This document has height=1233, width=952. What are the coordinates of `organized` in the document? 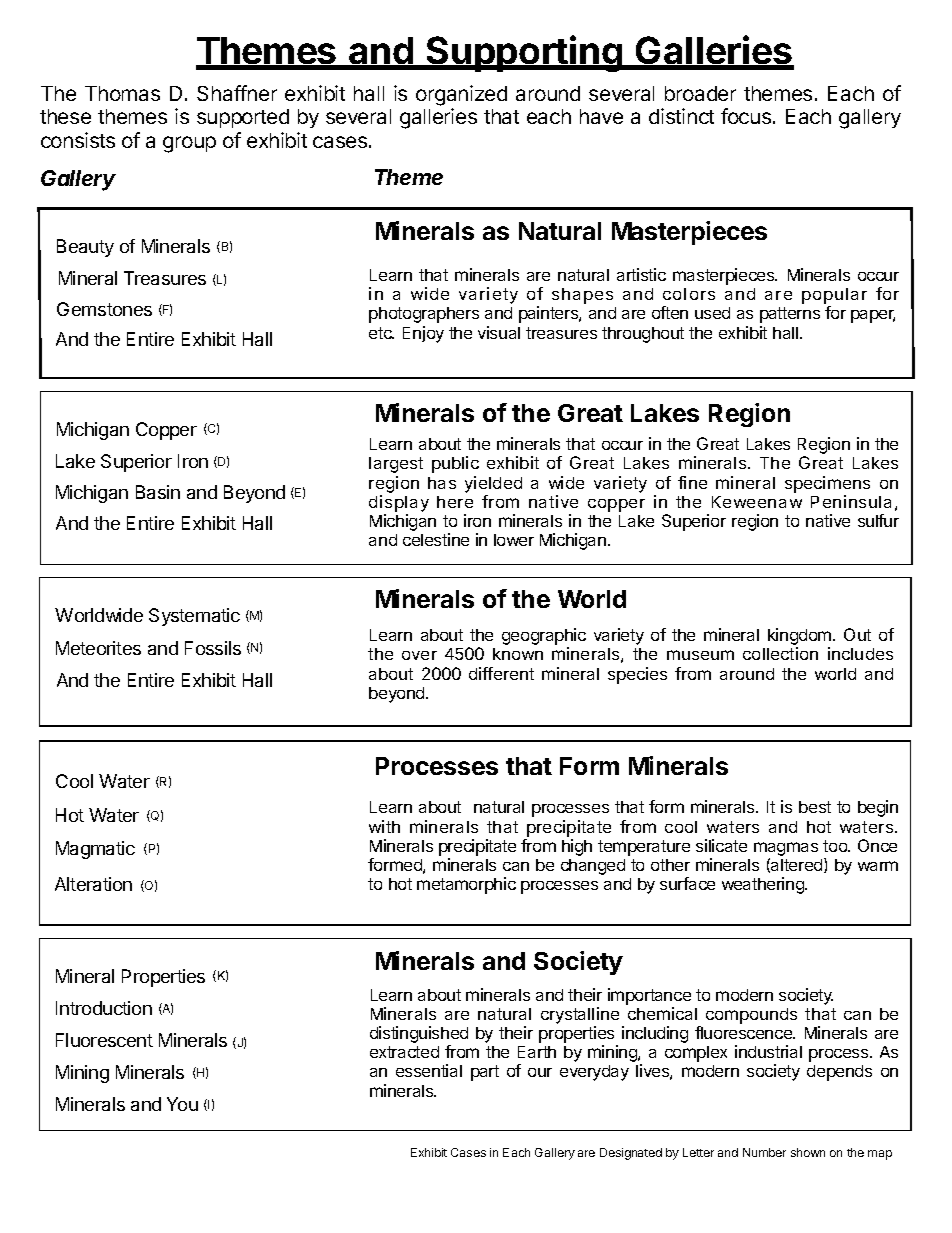 It's located at (461, 95).
